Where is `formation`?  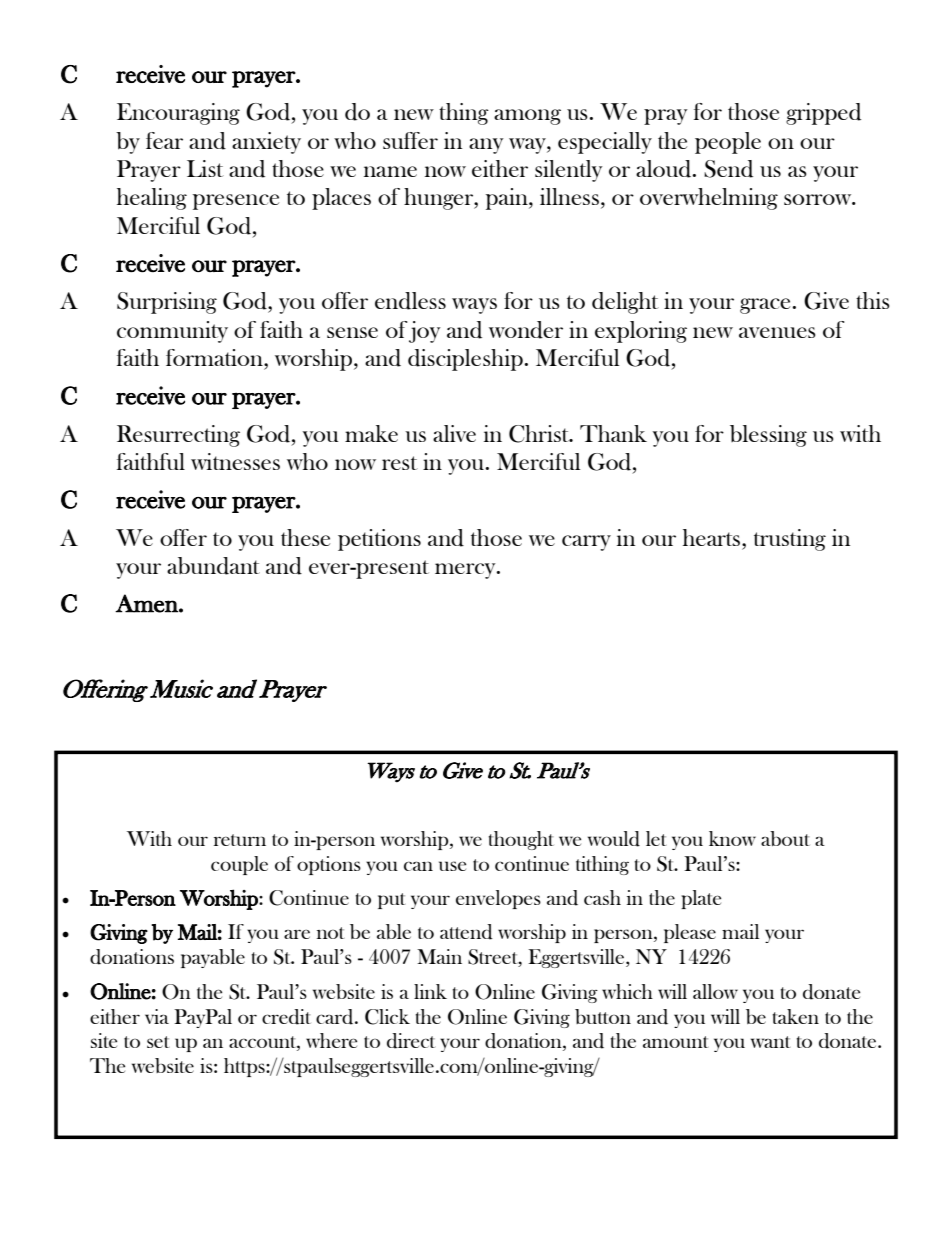
formation is located at coordinates (215, 357).
